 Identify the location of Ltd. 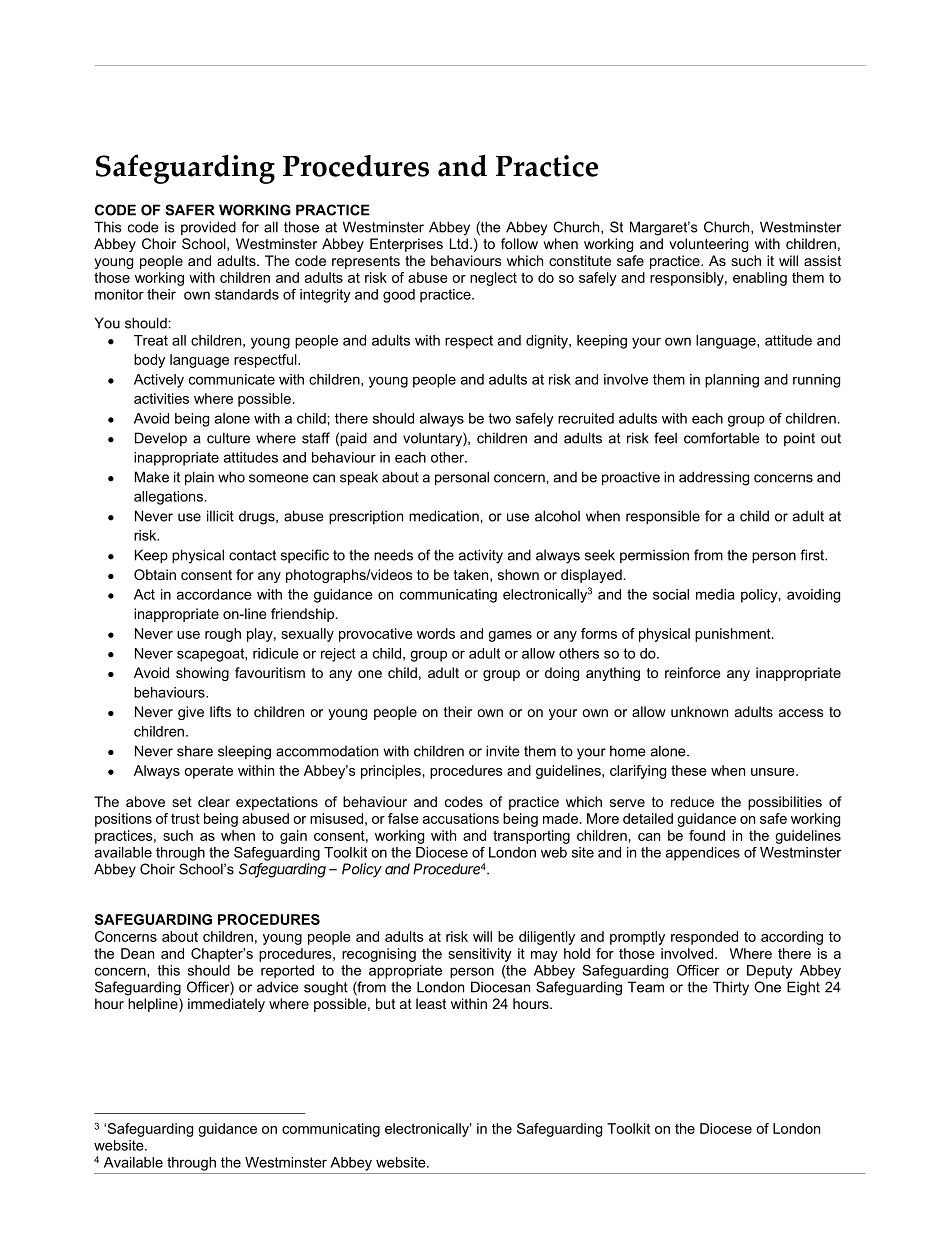
(459, 243).
